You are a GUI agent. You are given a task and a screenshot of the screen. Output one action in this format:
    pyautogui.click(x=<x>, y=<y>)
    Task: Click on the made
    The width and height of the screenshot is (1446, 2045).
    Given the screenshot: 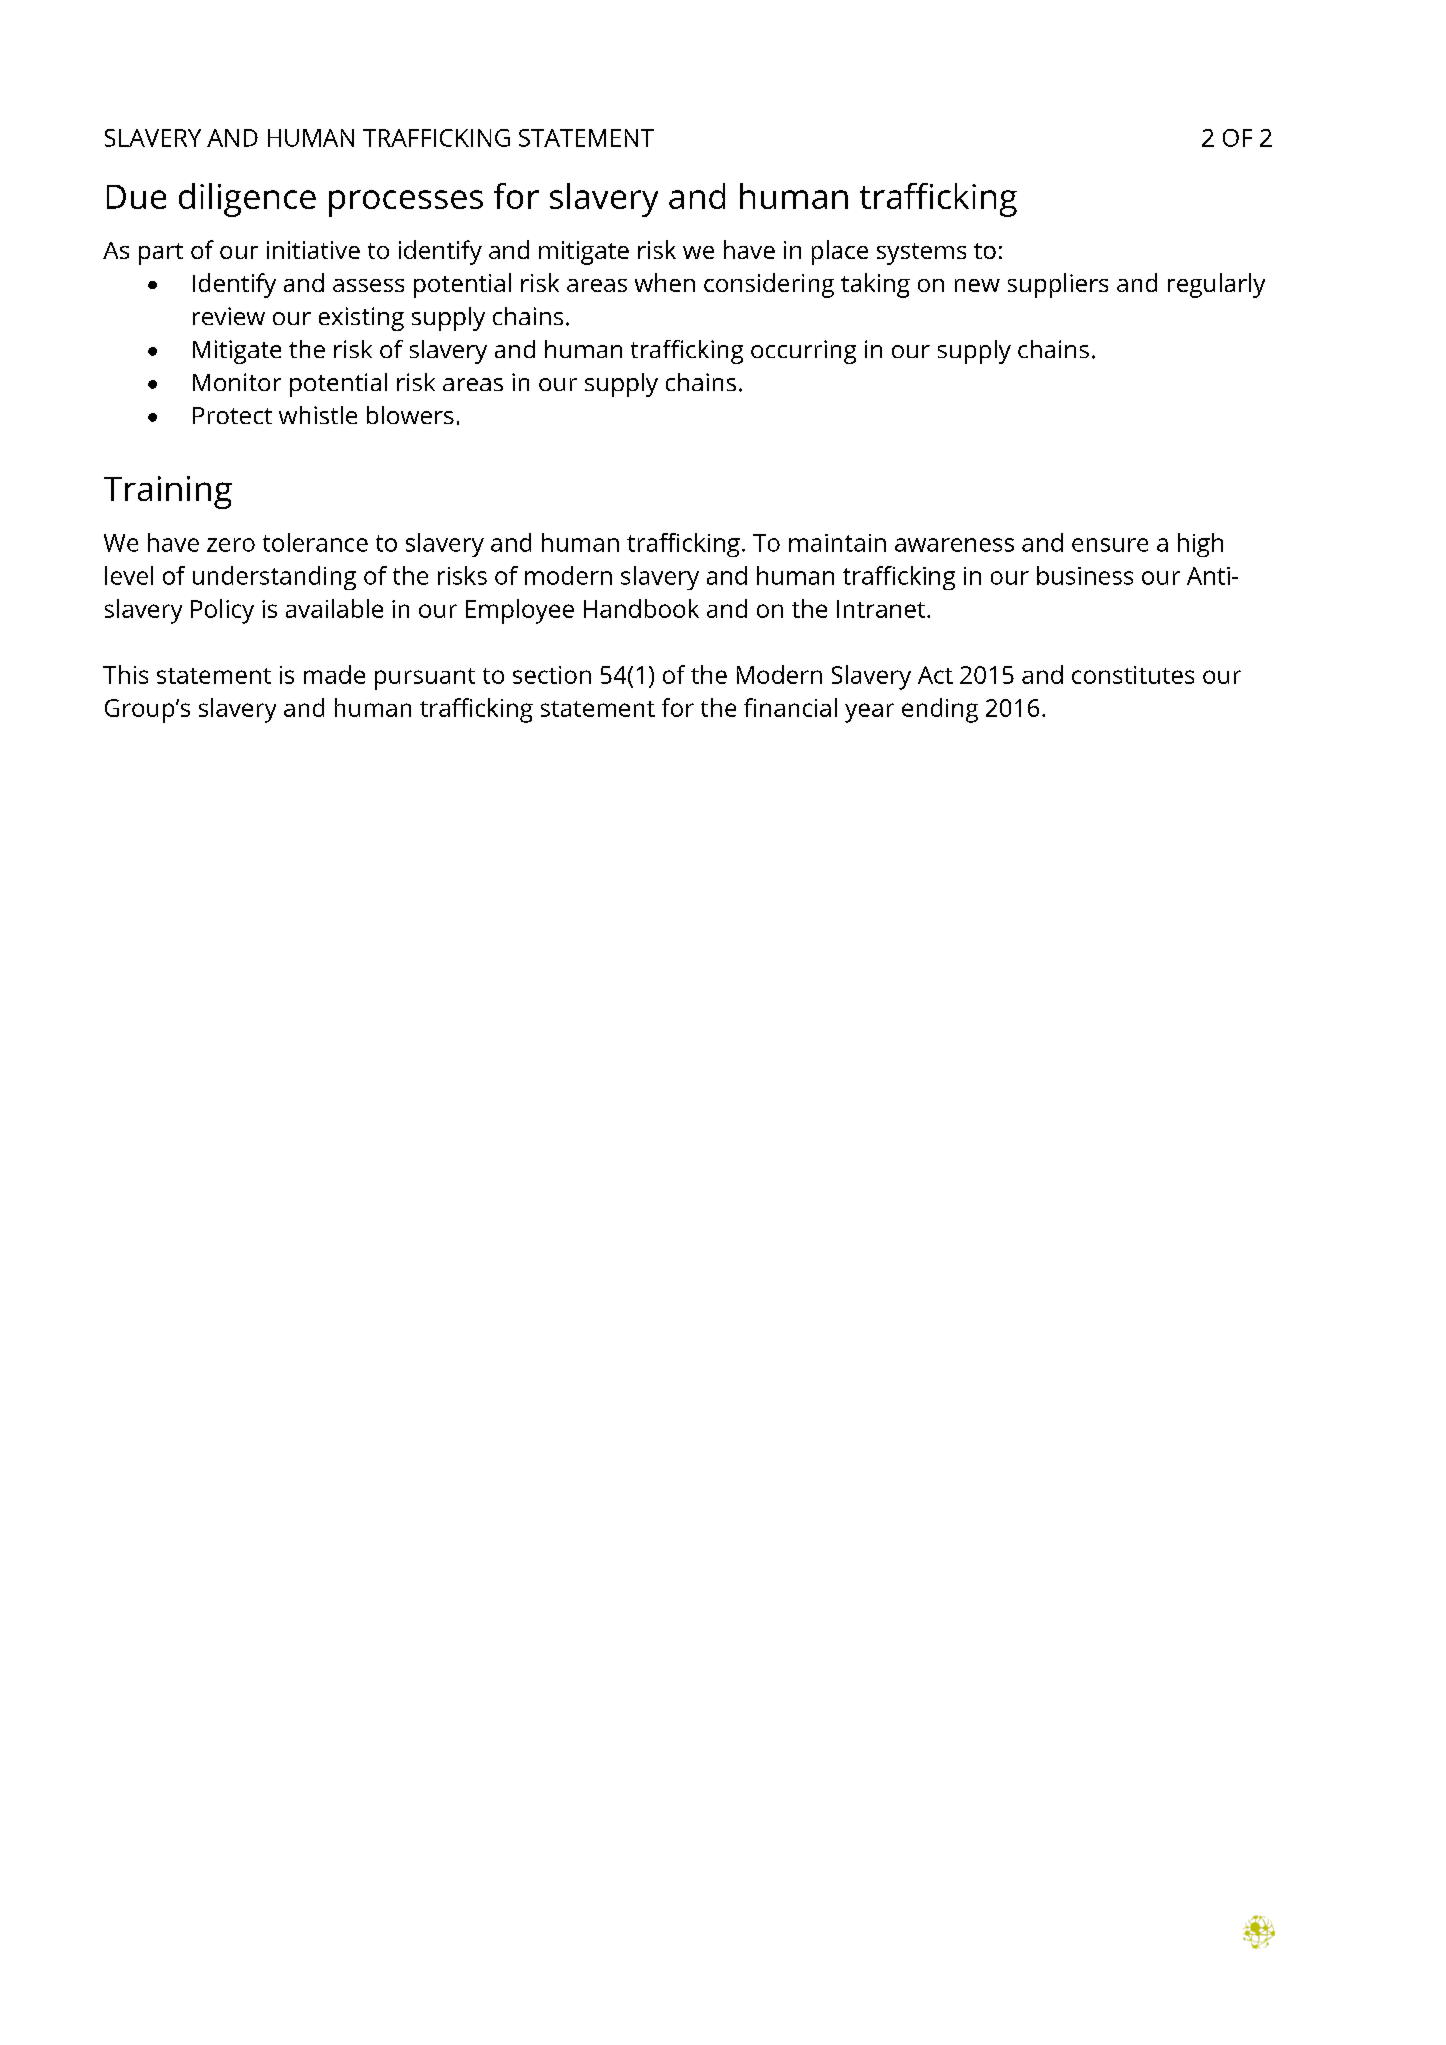 What is the action you would take?
    pyautogui.click(x=334, y=674)
